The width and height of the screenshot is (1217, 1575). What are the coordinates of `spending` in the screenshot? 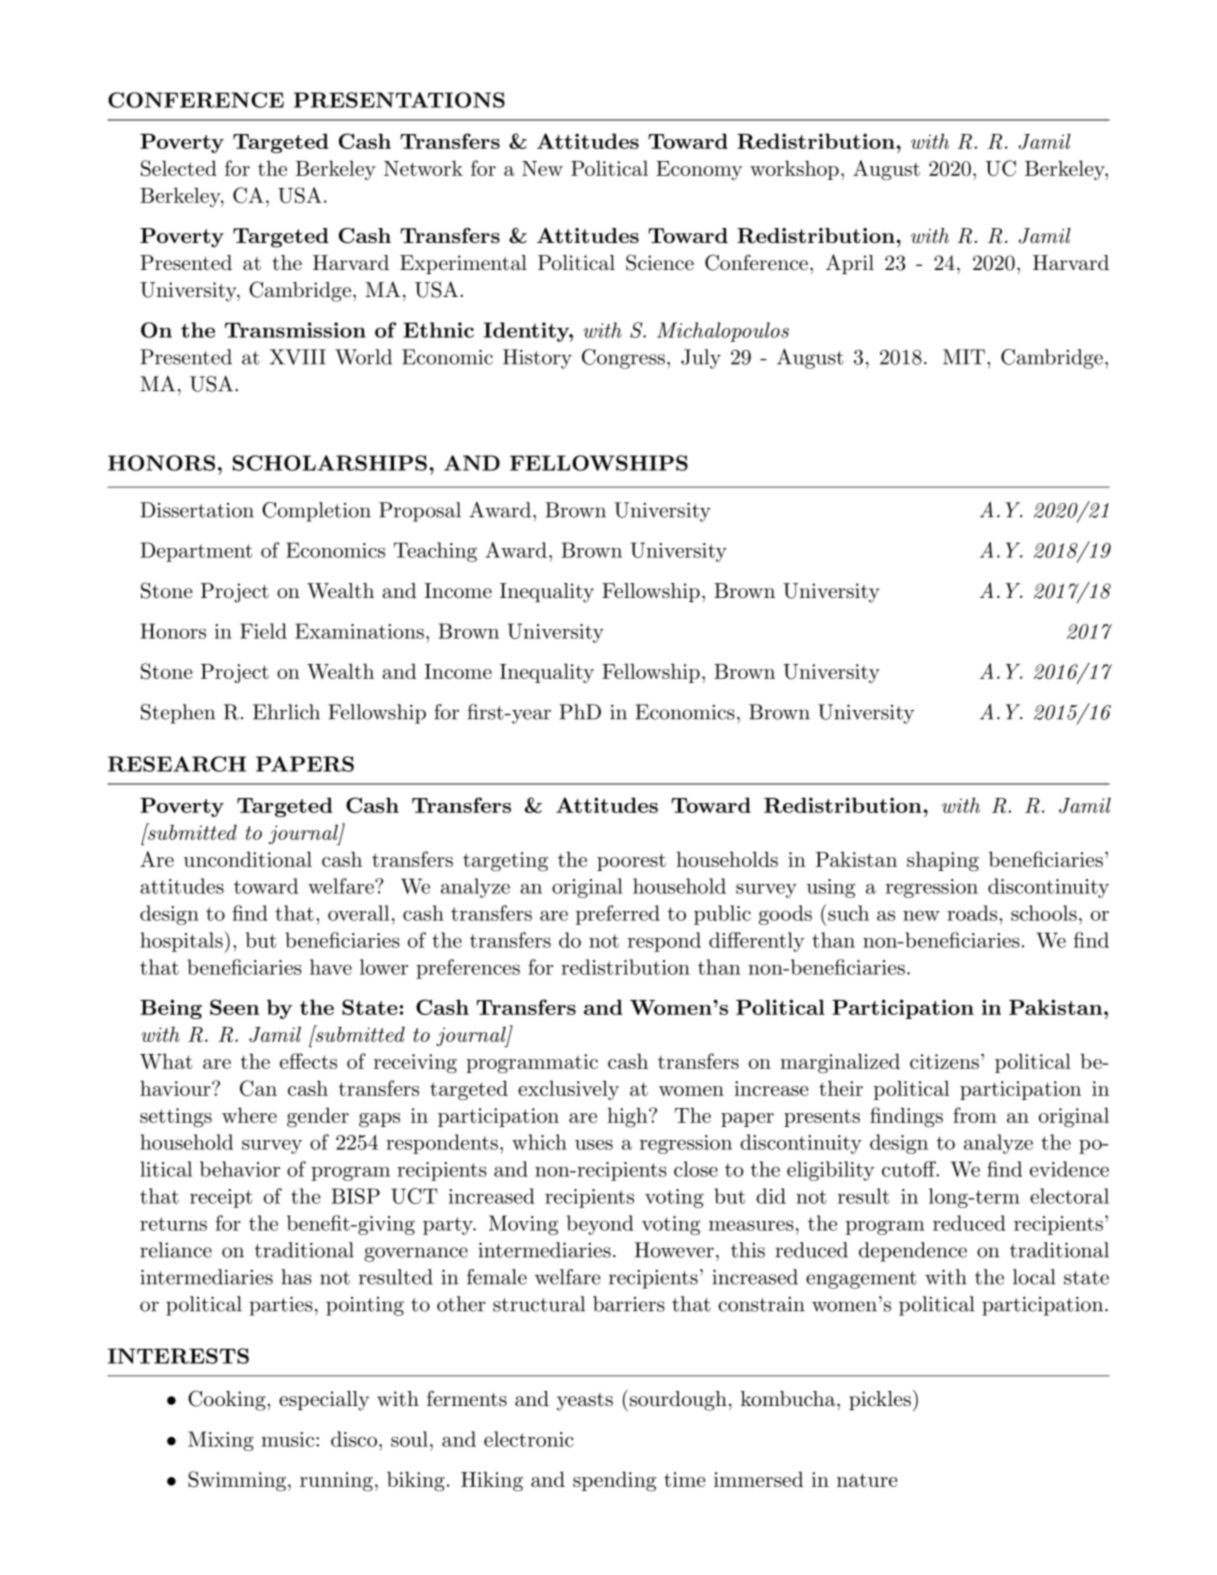 It's located at (614, 1481).
